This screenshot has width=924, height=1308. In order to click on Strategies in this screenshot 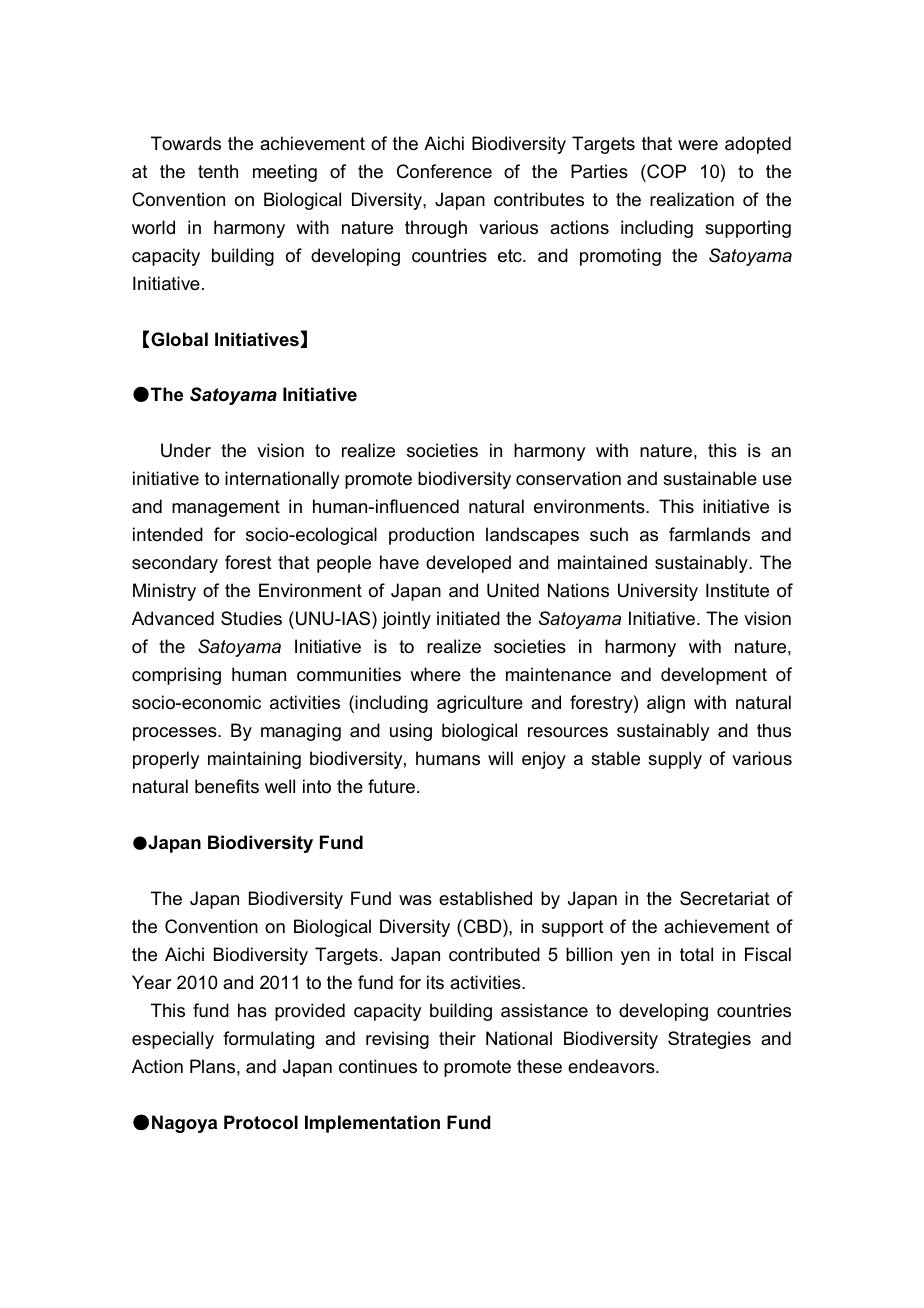, I will do `click(709, 1040)`.
